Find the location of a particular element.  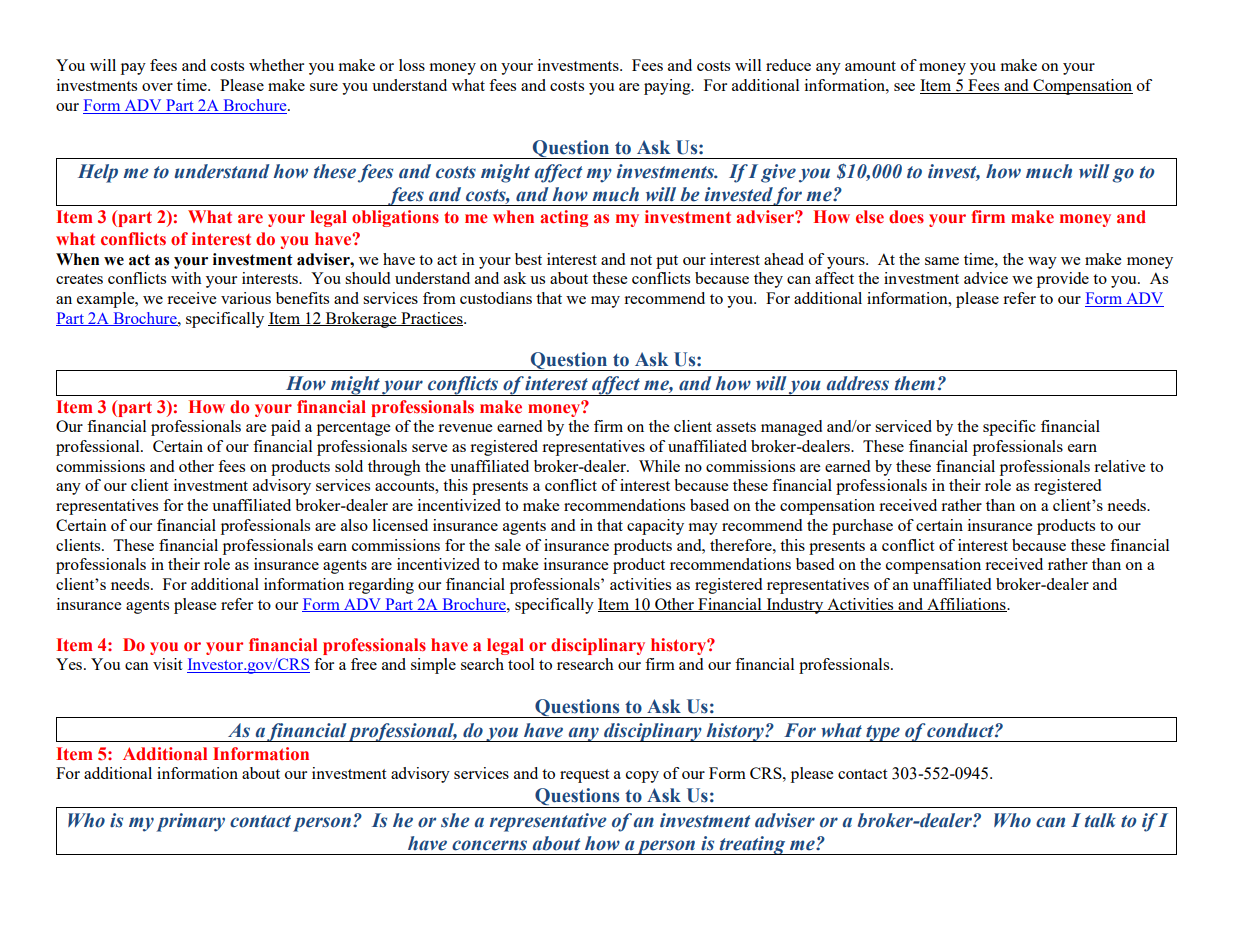

not is located at coordinates (641, 260).
